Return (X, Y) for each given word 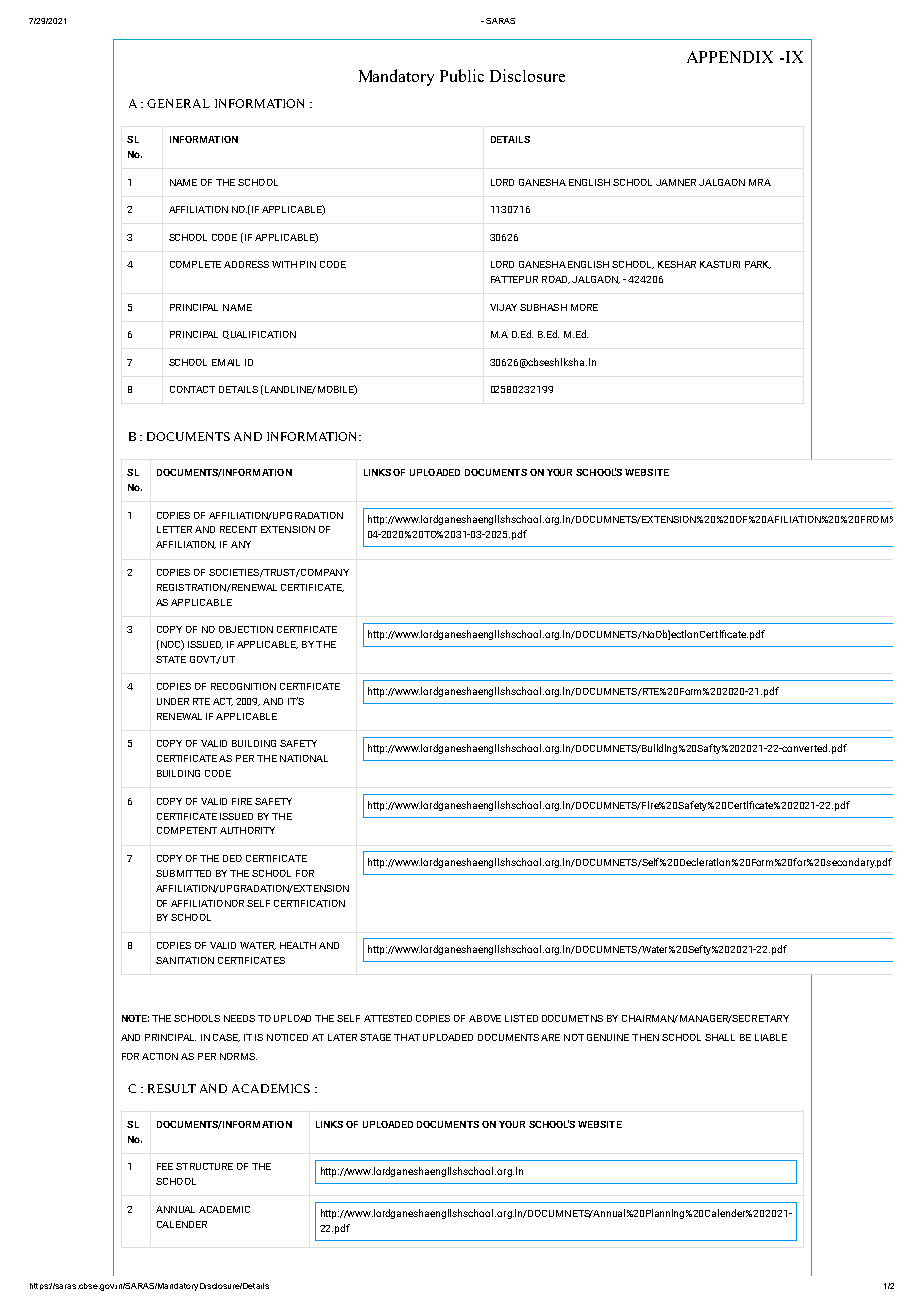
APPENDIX (730, 57)
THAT (407, 1037)
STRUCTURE (204, 1166)
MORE (584, 307)
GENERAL (178, 103)
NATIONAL (304, 758)
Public (462, 75)
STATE (171, 659)
